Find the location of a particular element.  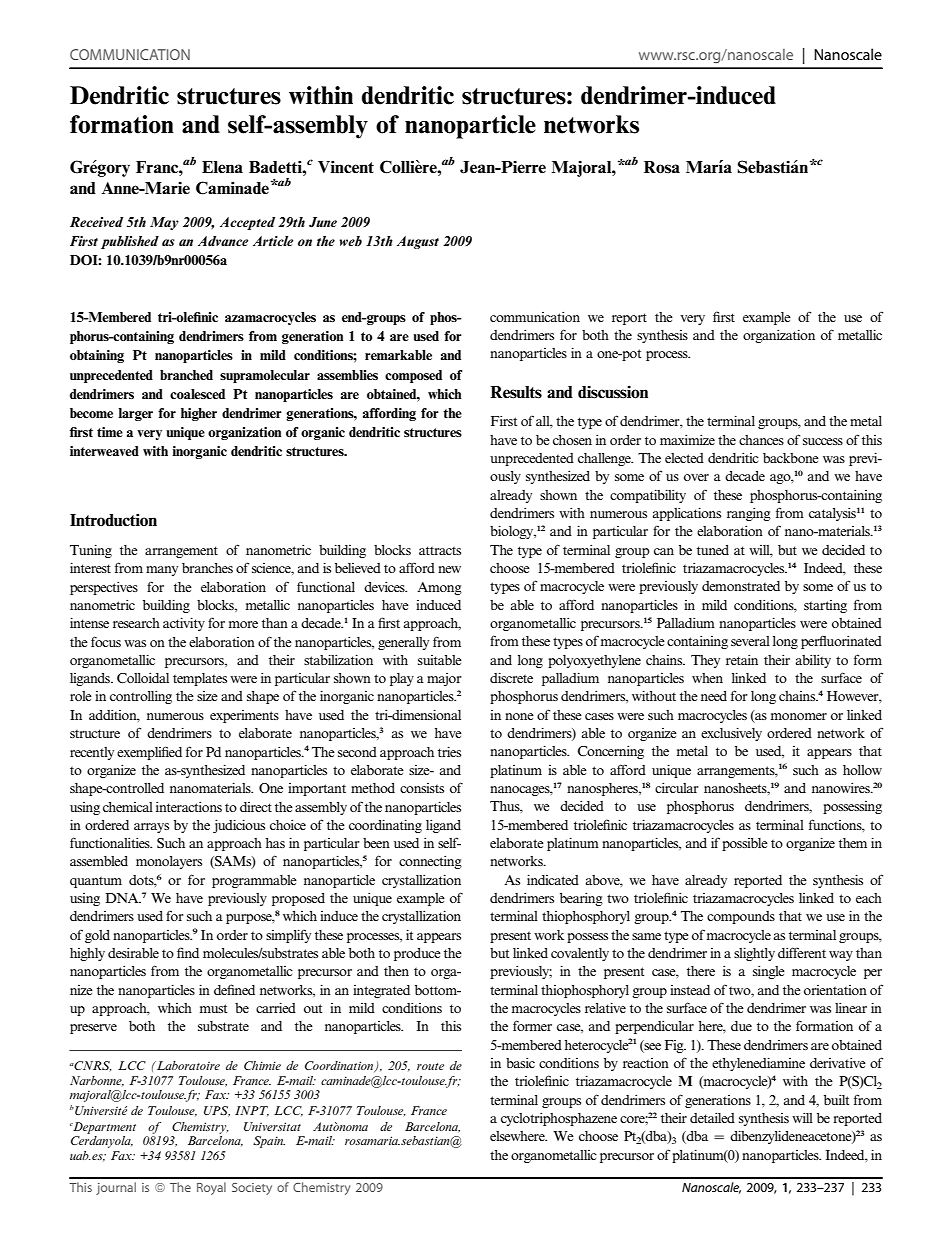

templates is located at coordinates (200, 679).
